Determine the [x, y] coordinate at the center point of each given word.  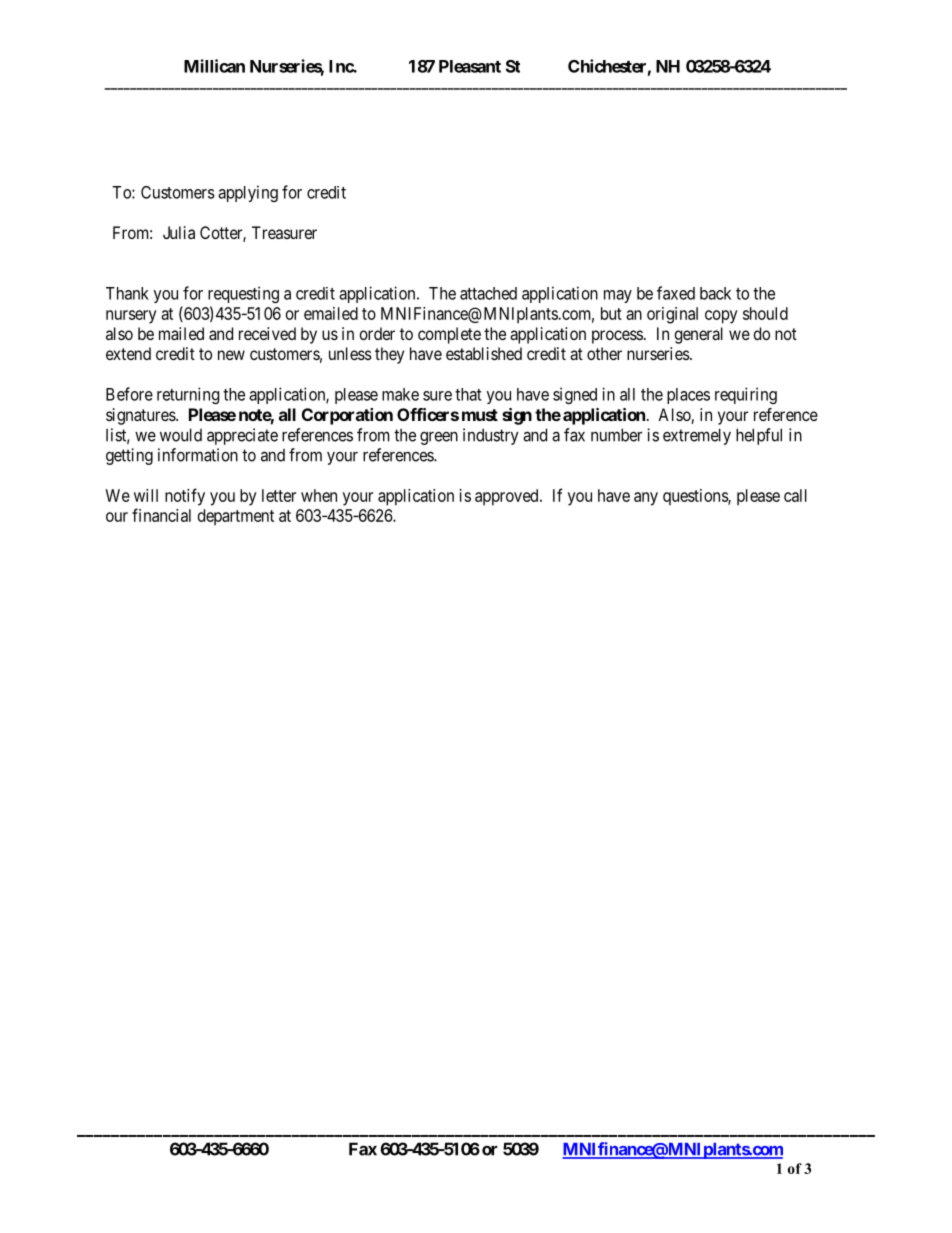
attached [488, 293]
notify [185, 497]
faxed [676, 293]
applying [248, 193]
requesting [243, 294]
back [715, 293]
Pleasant [470, 66]
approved [508, 497]
